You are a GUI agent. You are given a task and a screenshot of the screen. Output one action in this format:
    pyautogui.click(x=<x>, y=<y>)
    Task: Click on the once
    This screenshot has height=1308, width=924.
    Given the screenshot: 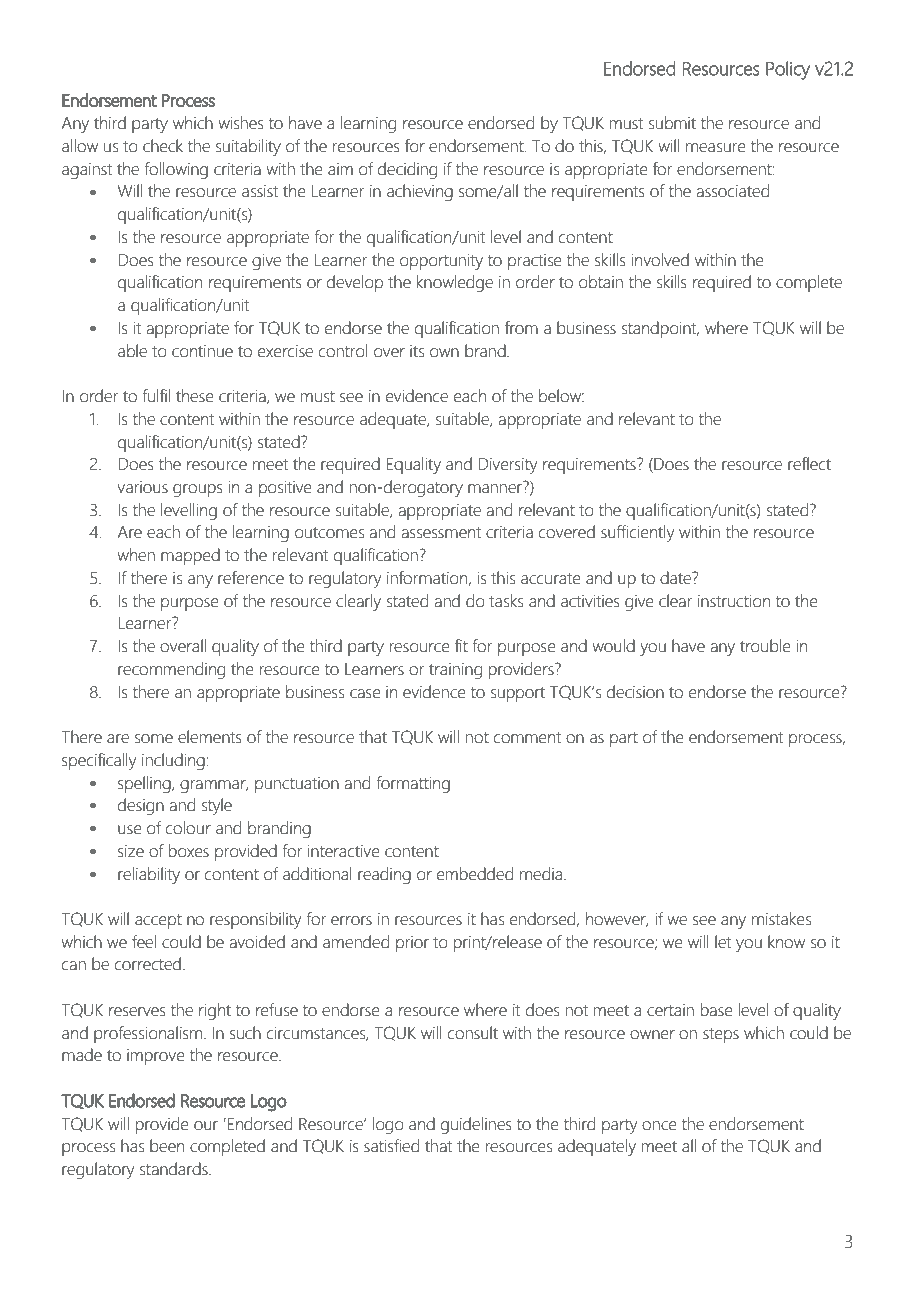 What is the action you would take?
    pyautogui.click(x=659, y=1126)
